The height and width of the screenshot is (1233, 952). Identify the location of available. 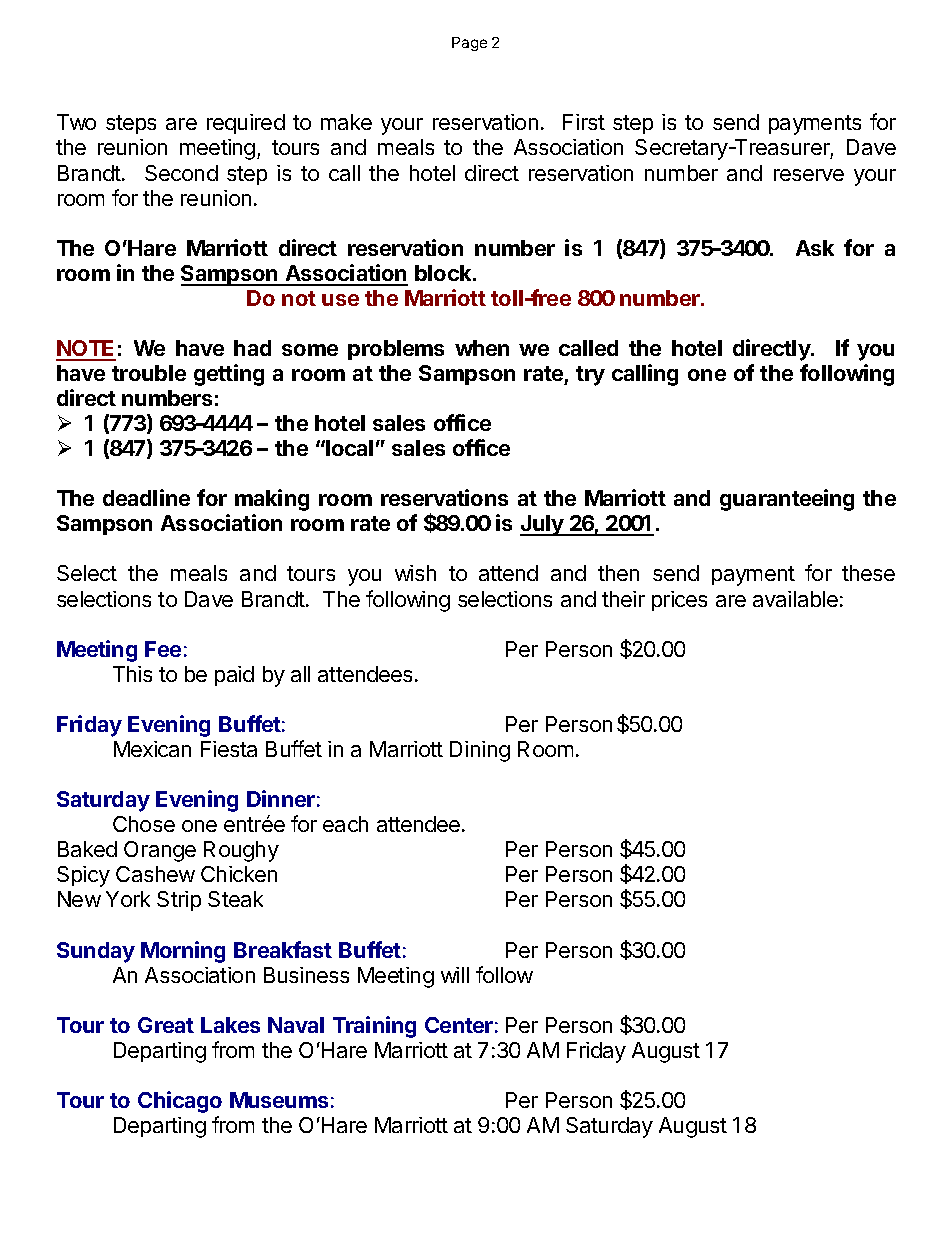
(795, 599).
